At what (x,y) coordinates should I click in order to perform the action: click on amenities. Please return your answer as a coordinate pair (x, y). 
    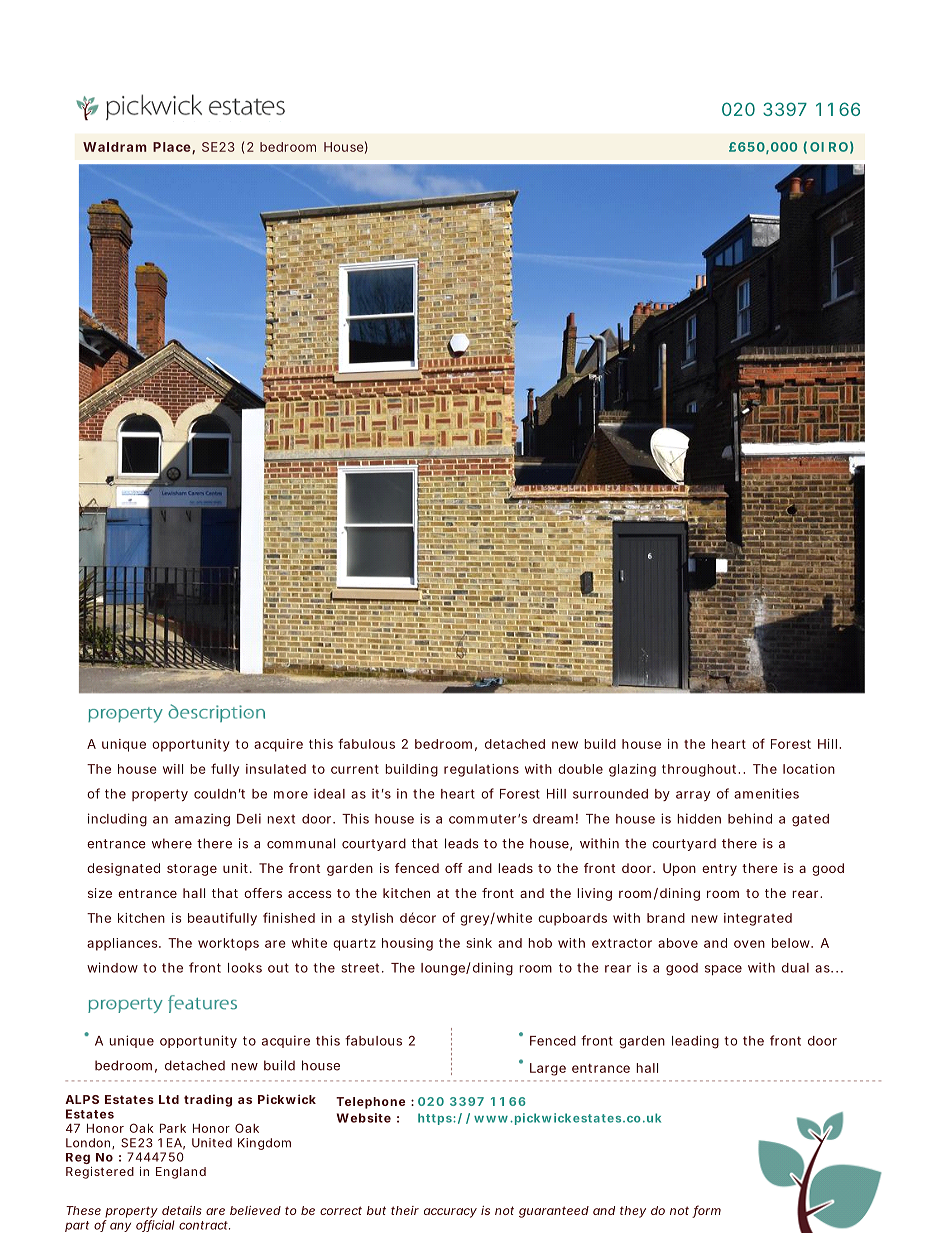
    Looking at the image, I should click on (766, 793).
